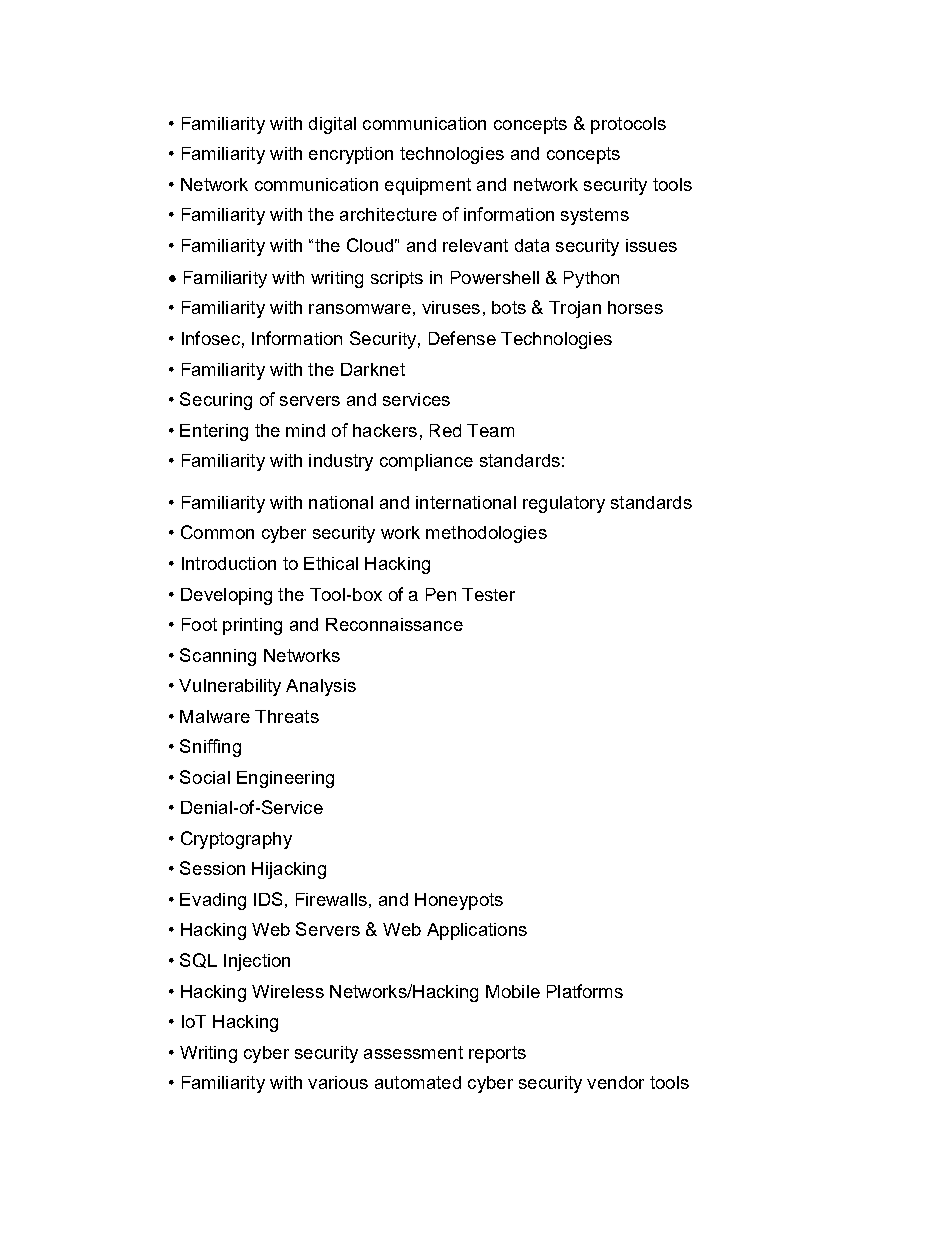 This page has width=952, height=1233. I want to click on regulatory, so click(564, 504).
